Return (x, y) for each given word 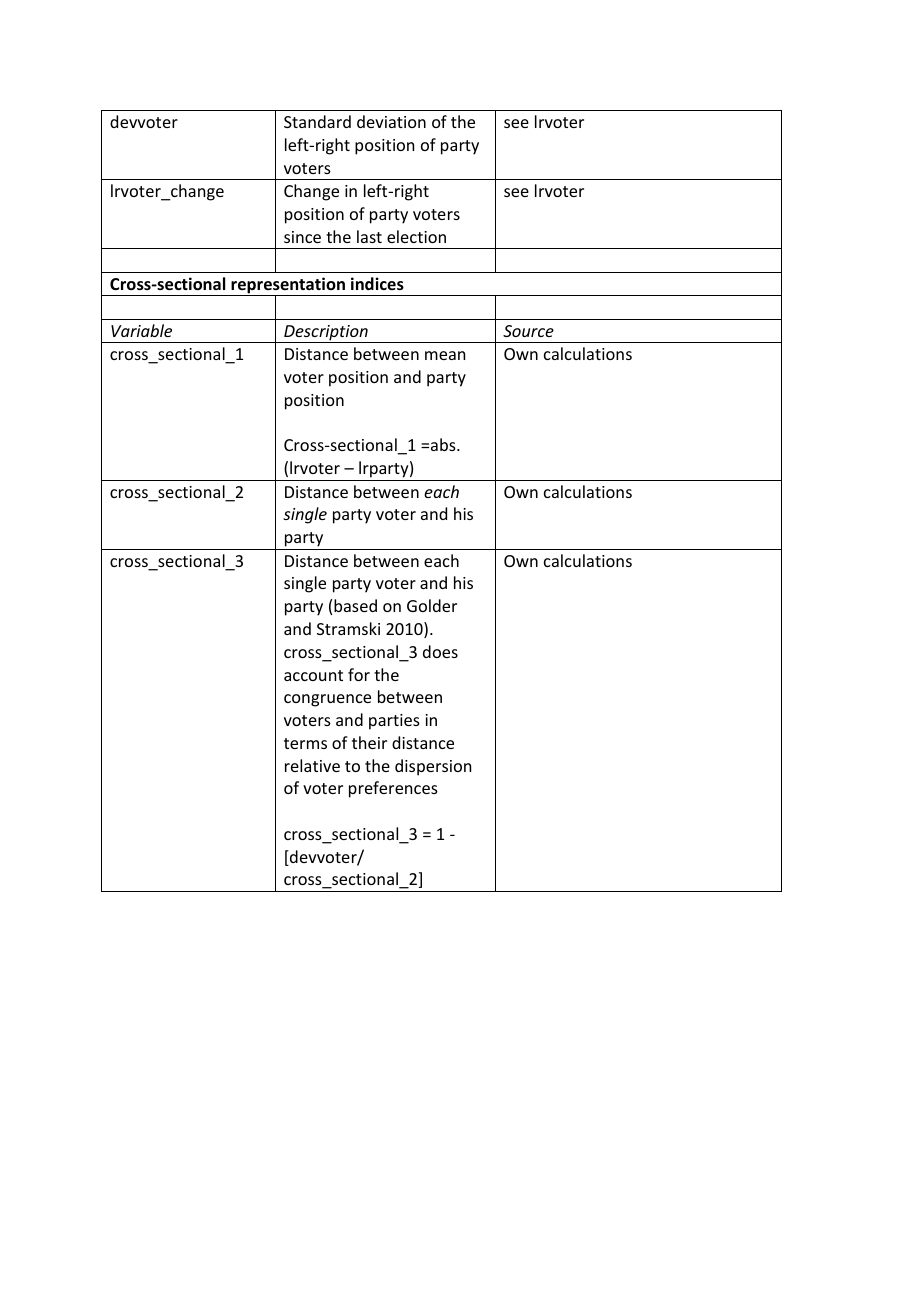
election (416, 236)
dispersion (433, 767)
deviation (391, 121)
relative (312, 765)
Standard (317, 121)
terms (305, 743)
